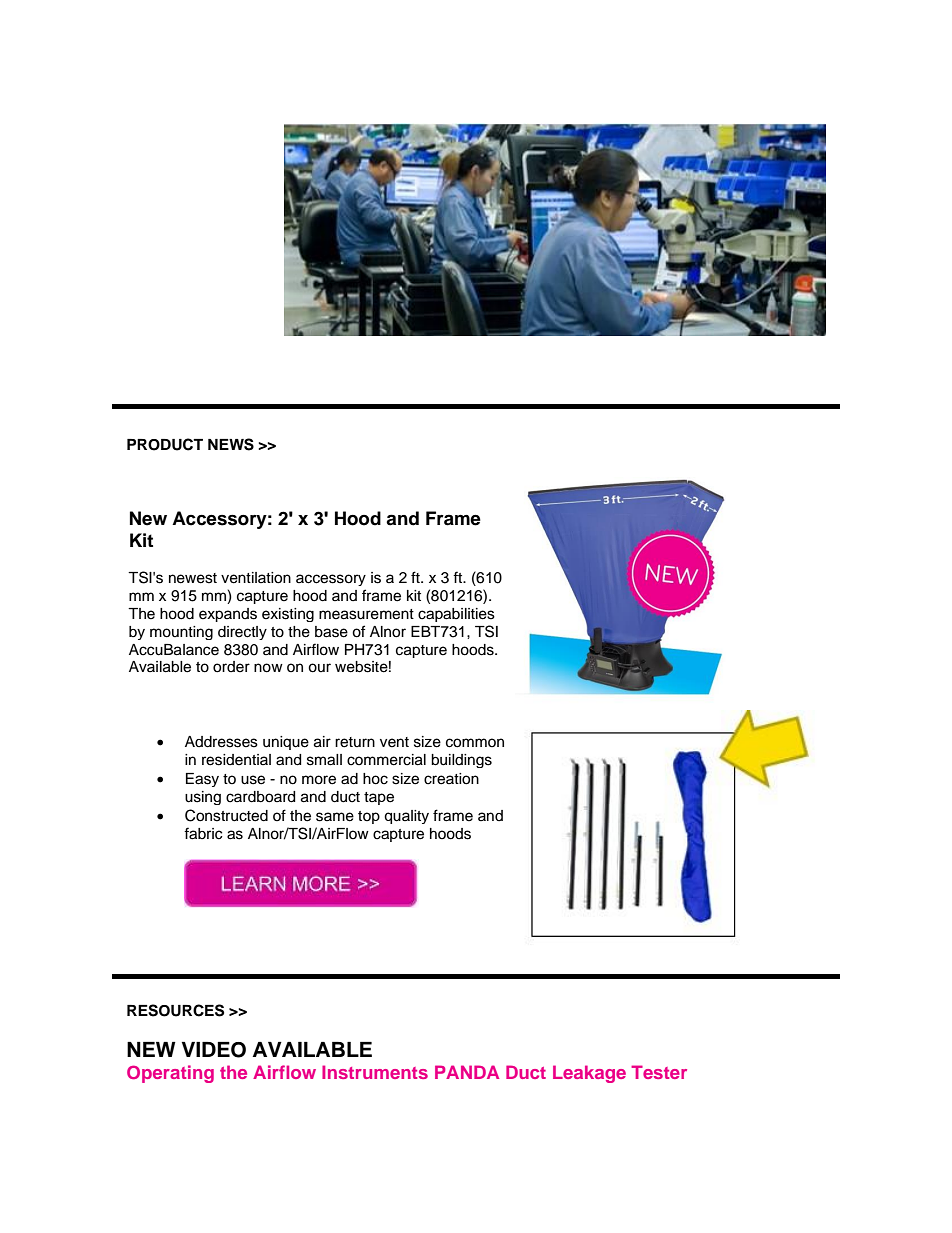 The width and height of the screenshot is (952, 1233). What do you see at coordinates (214, 1050) in the screenshot?
I see `VIDEO` at bounding box center [214, 1050].
